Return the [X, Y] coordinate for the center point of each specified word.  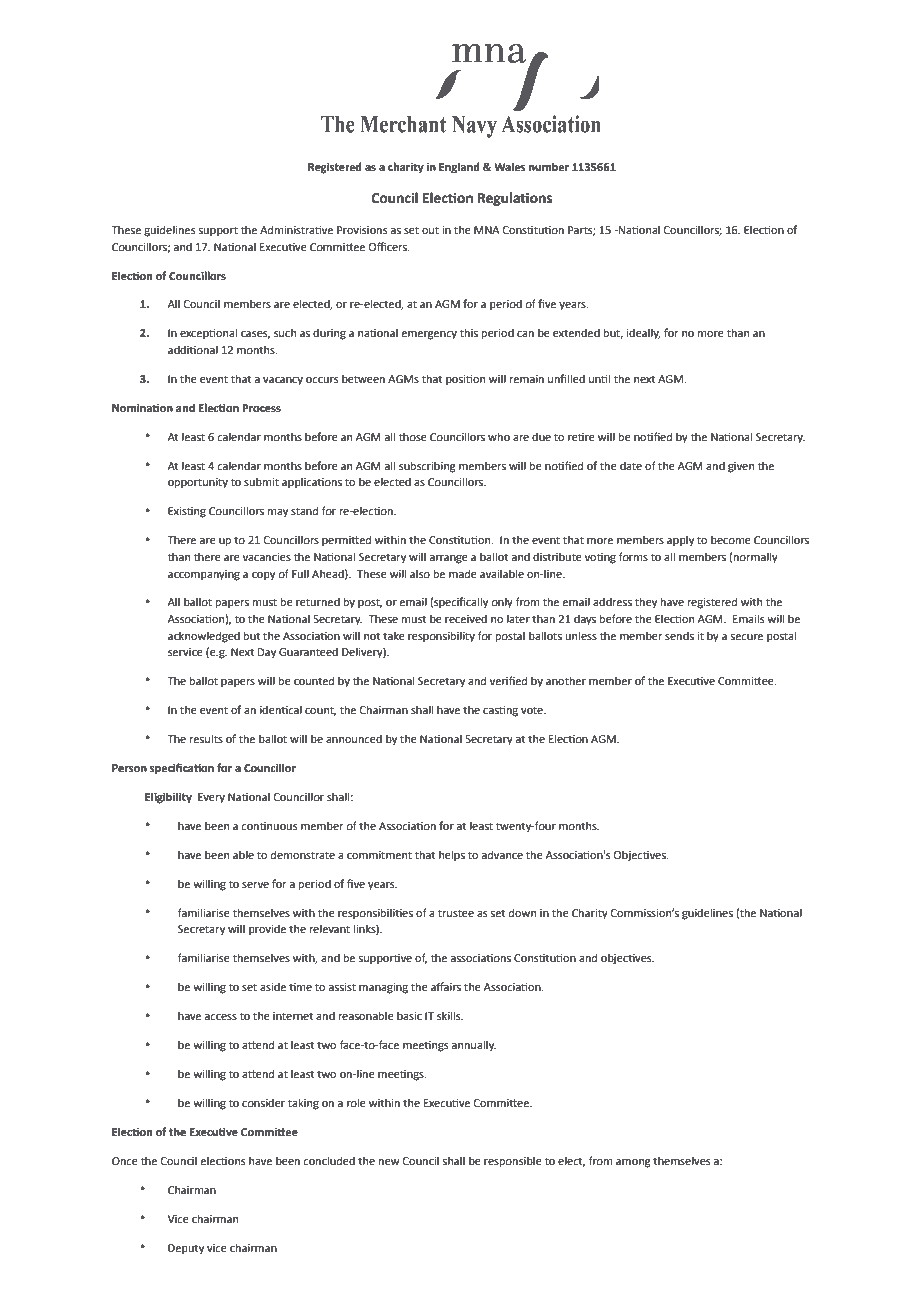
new [389, 1162]
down [522, 912]
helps [452, 856]
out [430, 230]
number [549, 166]
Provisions [362, 230]
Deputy [186, 1249]
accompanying [204, 575]
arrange [448, 559]
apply [680, 541]
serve [255, 885]
